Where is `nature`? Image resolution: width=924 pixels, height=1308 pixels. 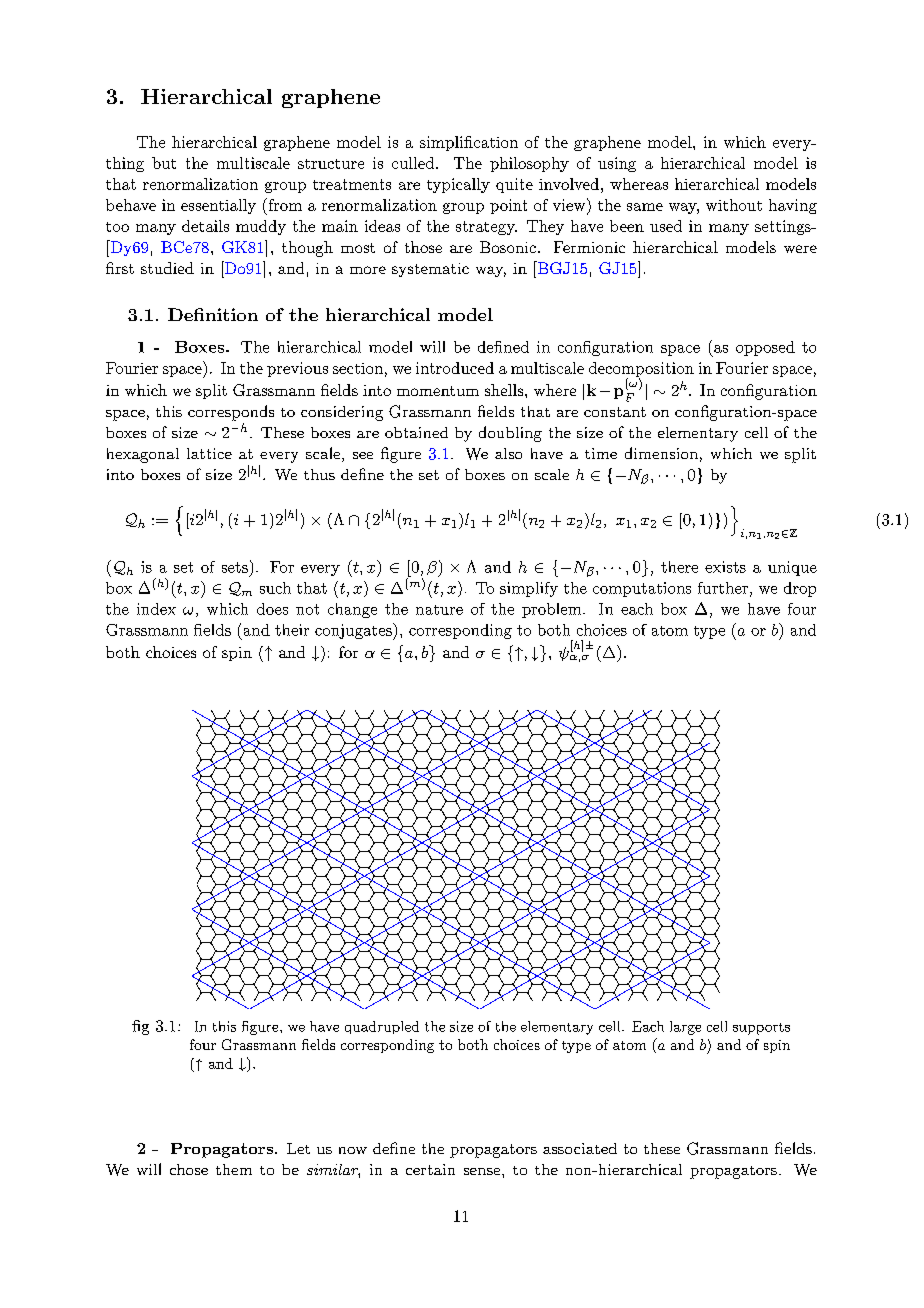 nature is located at coordinates (439, 610).
